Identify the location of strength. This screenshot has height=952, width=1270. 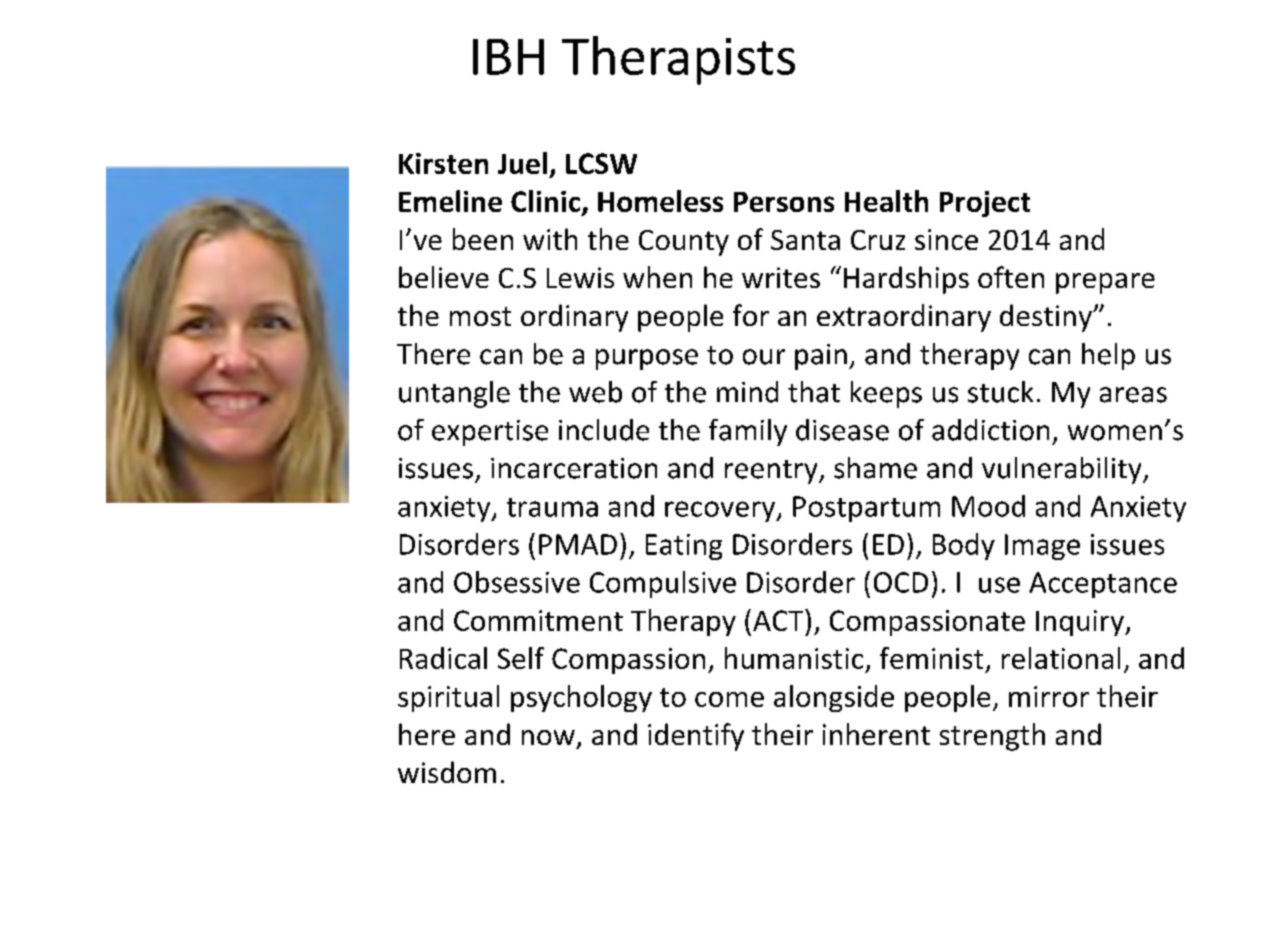
(992, 737).
